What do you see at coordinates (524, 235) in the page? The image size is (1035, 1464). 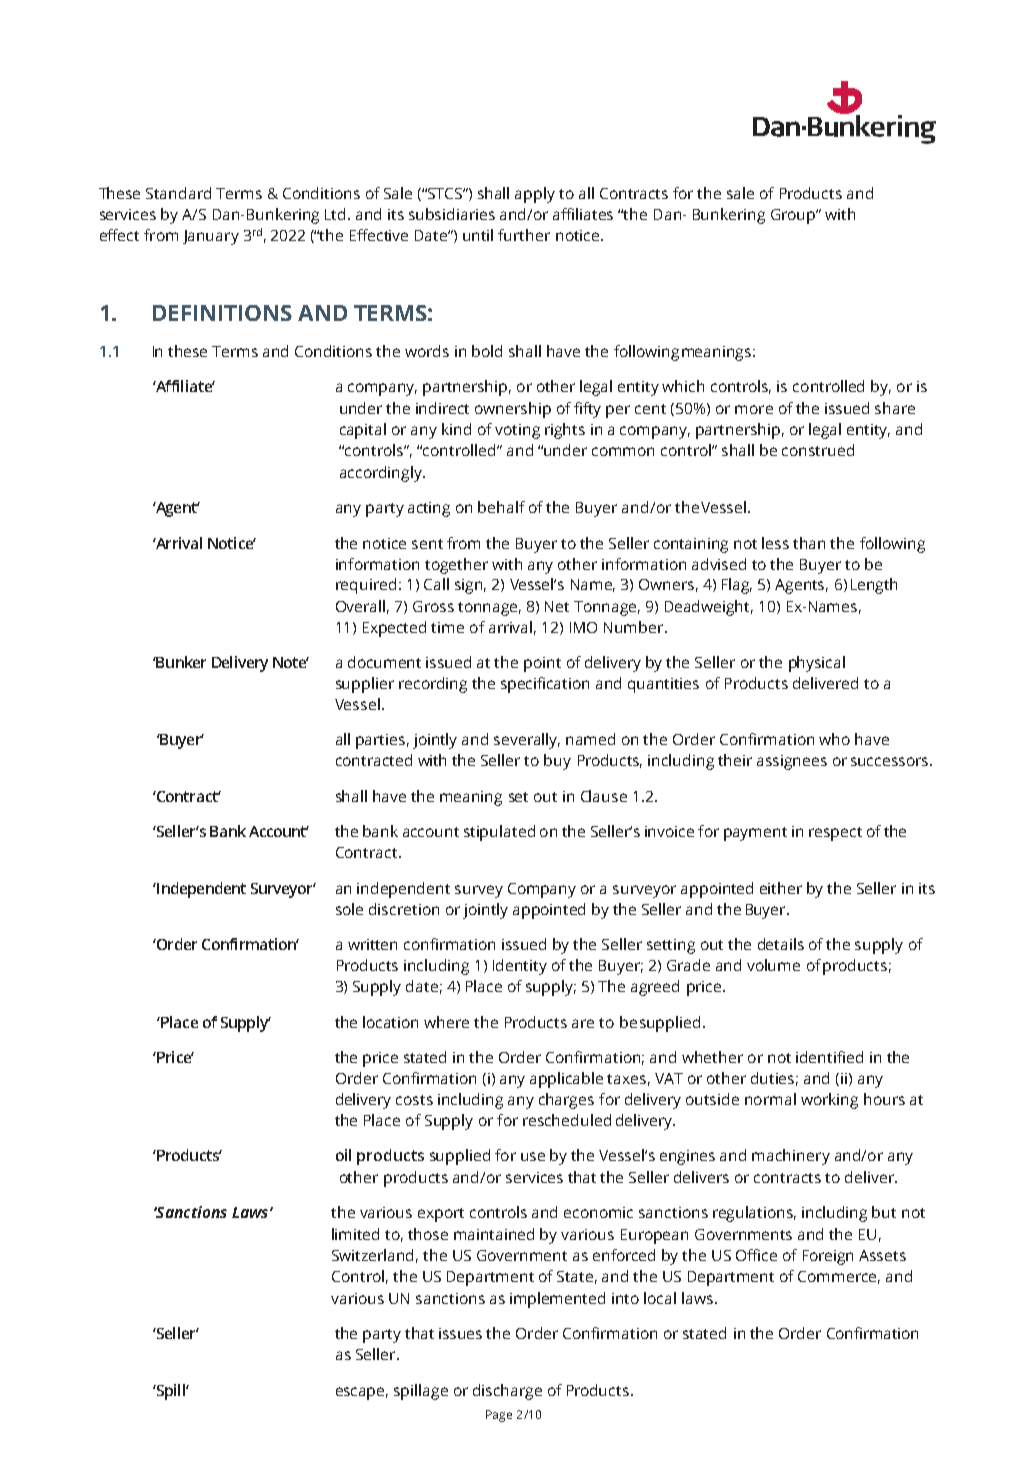 I see `further` at bounding box center [524, 235].
